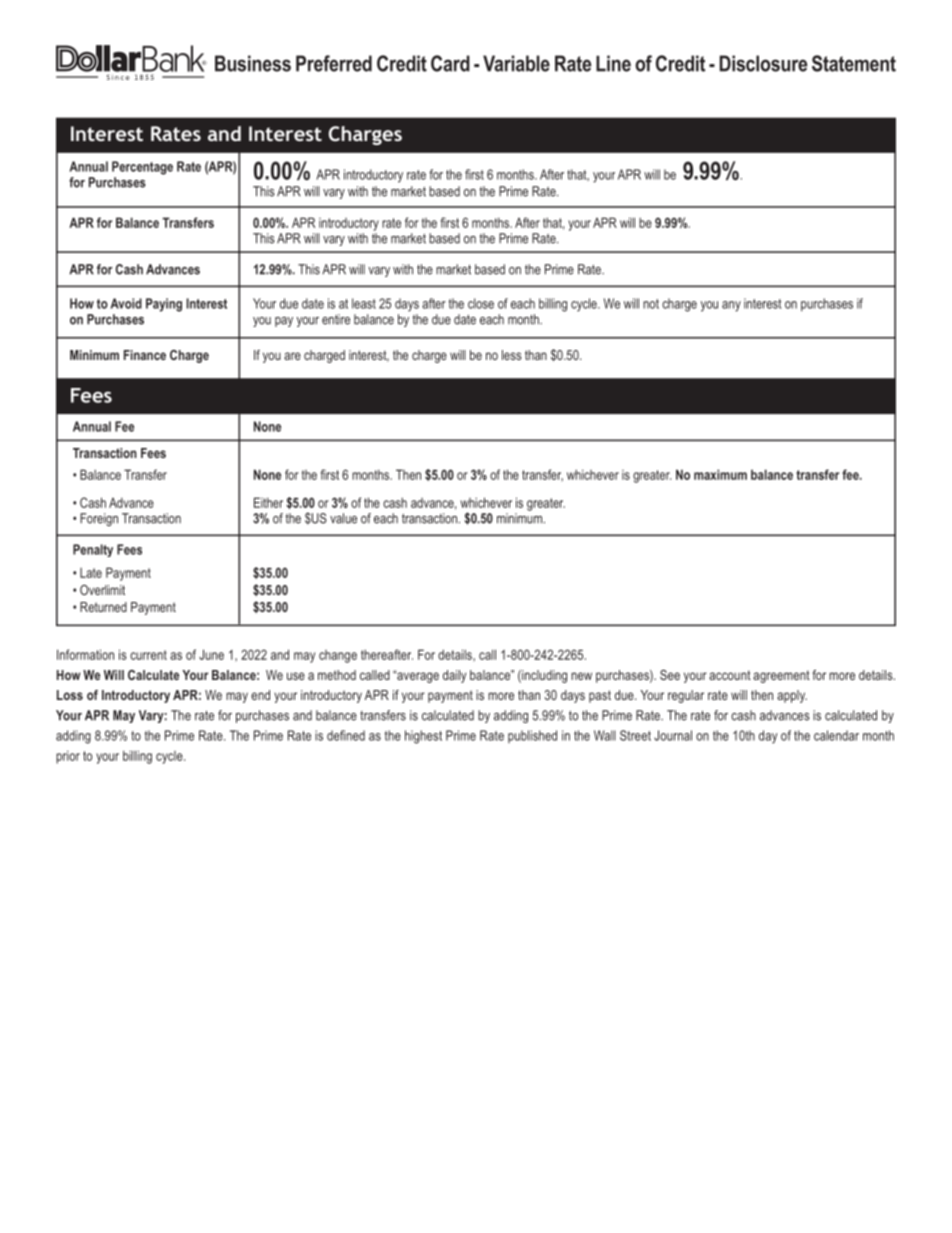 The image size is (952, 1233). What do you see at coordinates (512, 355) in the image?
I see `less` at bounding box center [512, 355].
